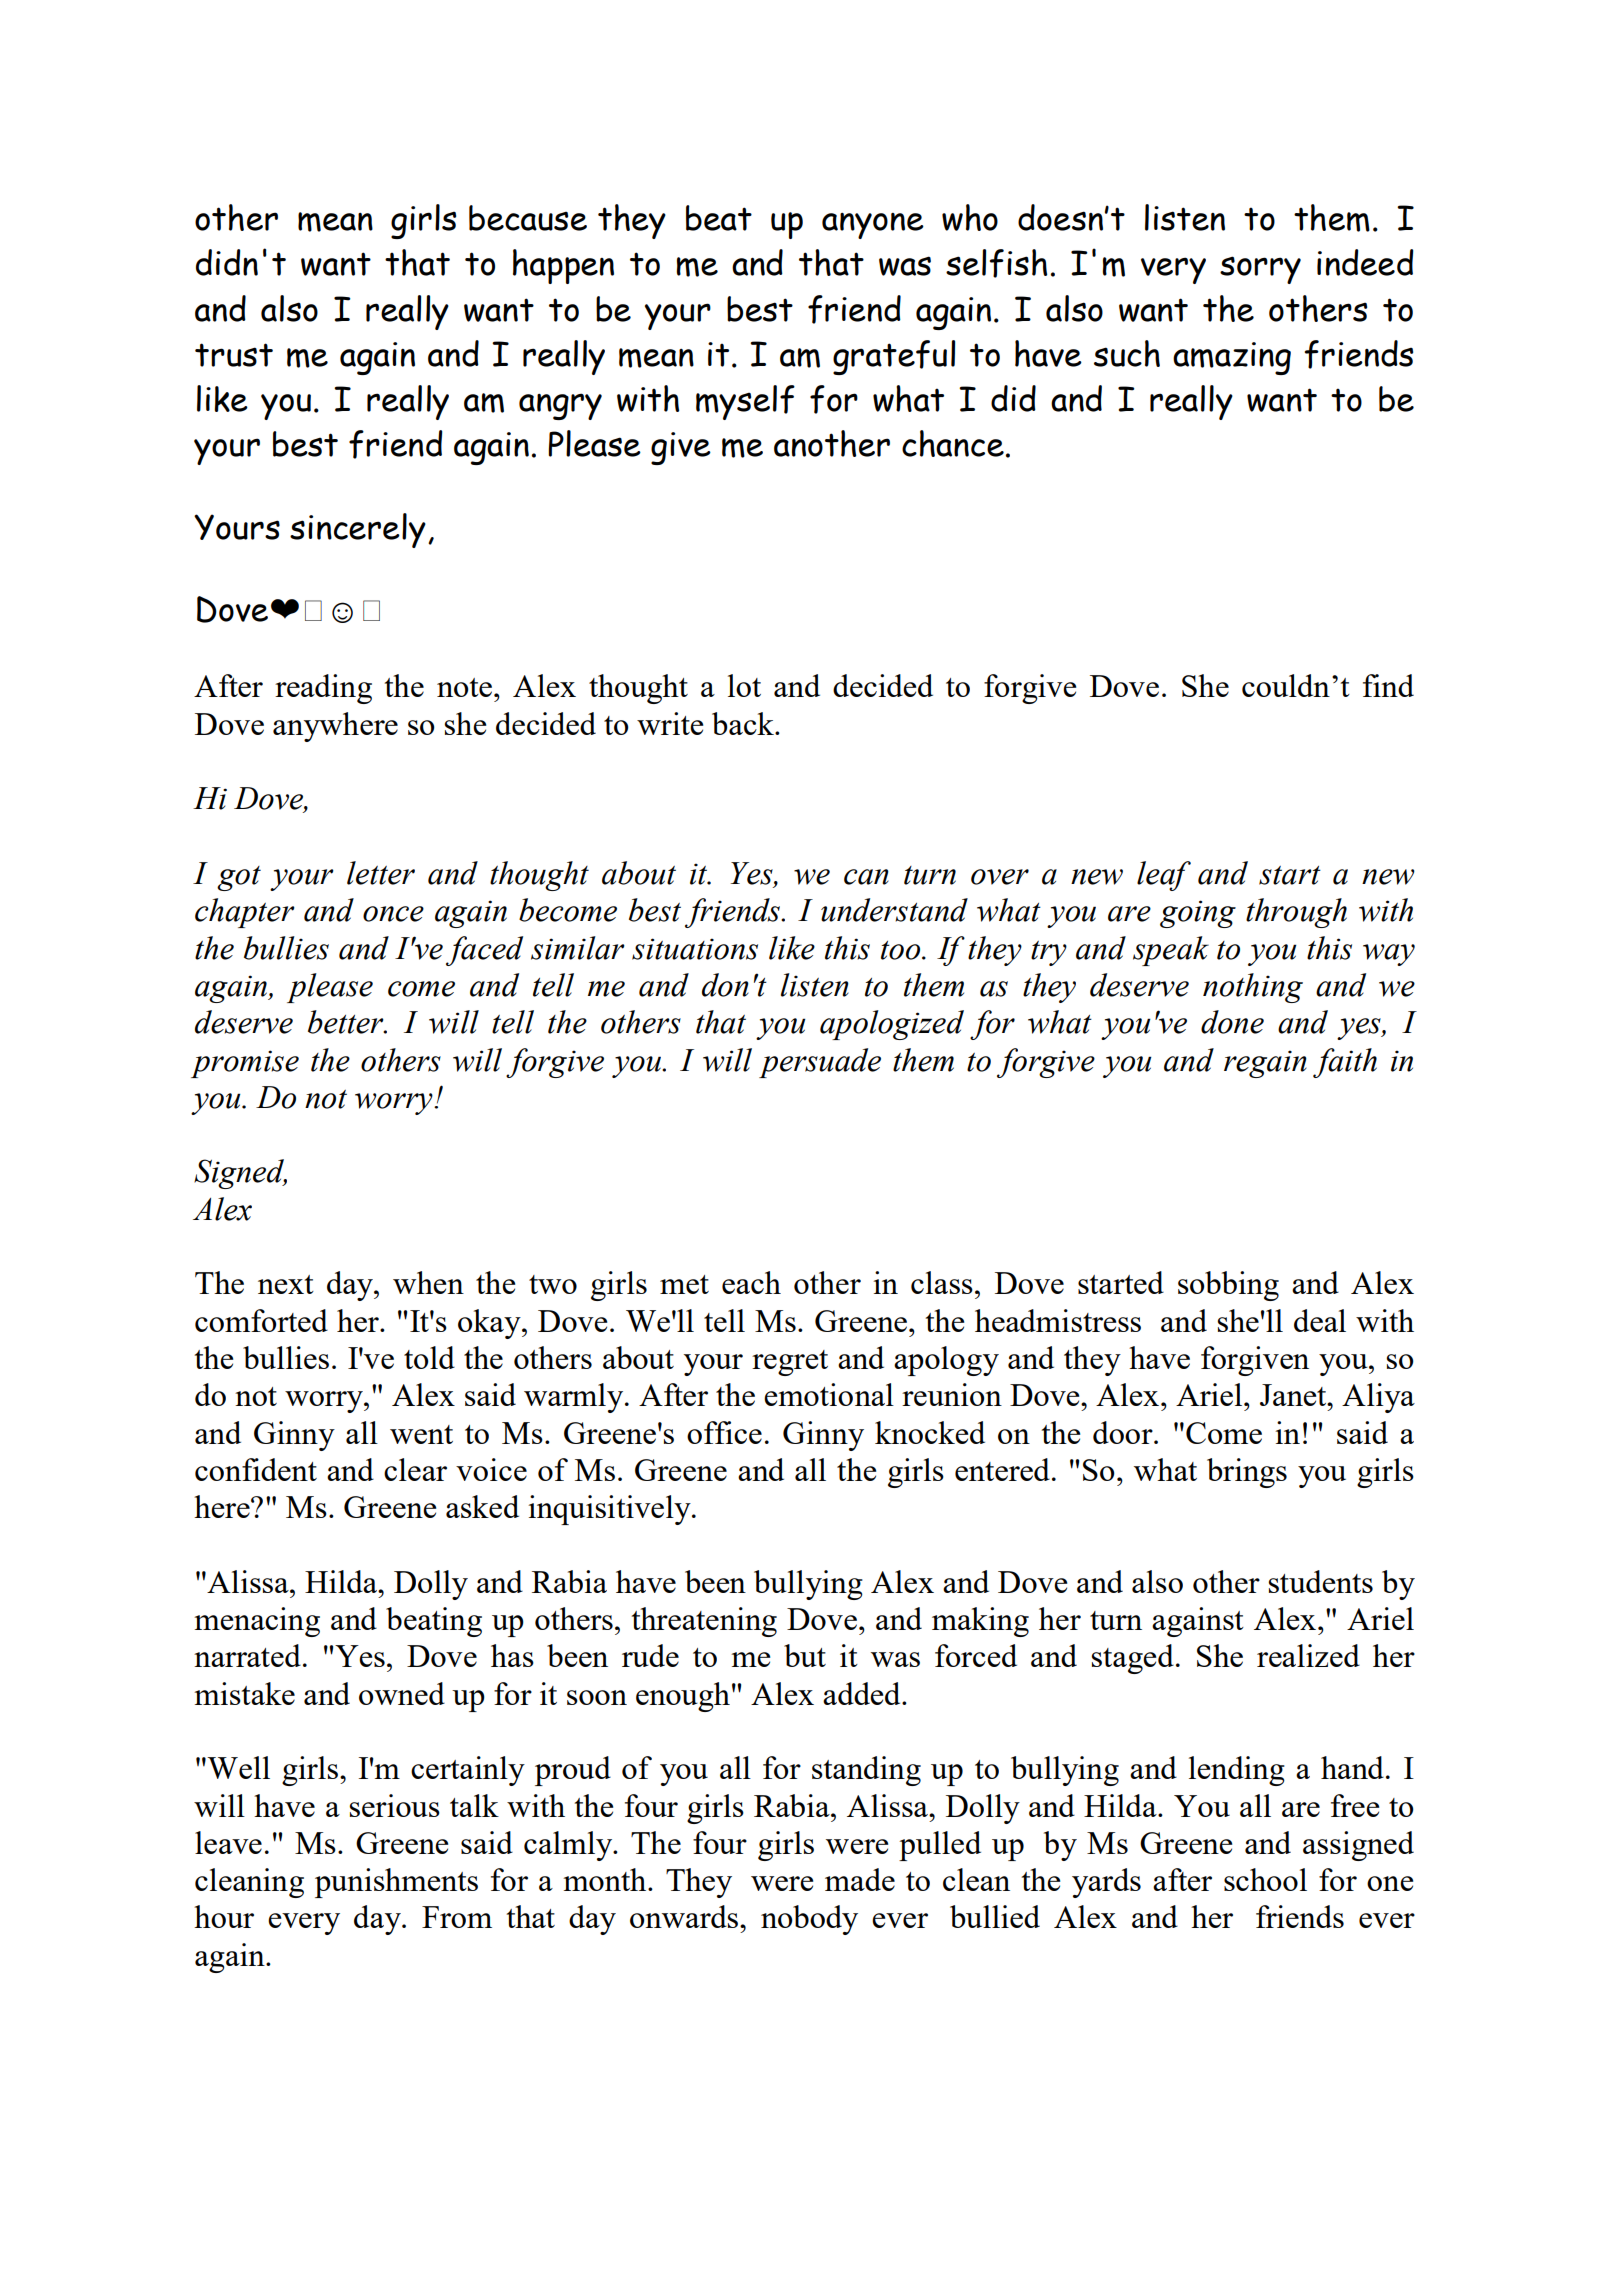 The image size is (1609, 2276). Describe the element at coordinates (323, 689) in the screenshot. I see `reading` at that location.
